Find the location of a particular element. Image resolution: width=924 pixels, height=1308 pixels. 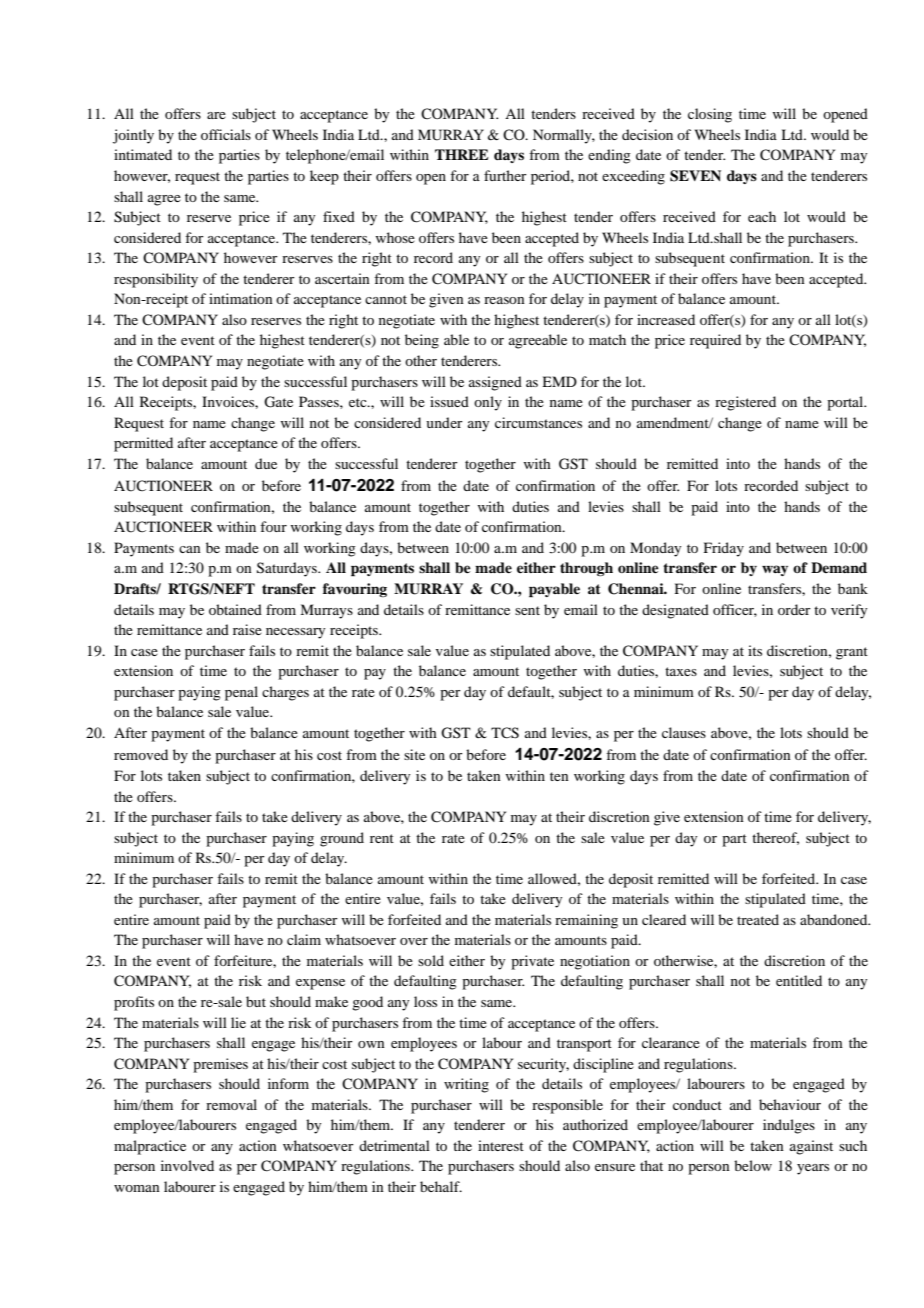

interest is located at coordinates (501, 1145).
